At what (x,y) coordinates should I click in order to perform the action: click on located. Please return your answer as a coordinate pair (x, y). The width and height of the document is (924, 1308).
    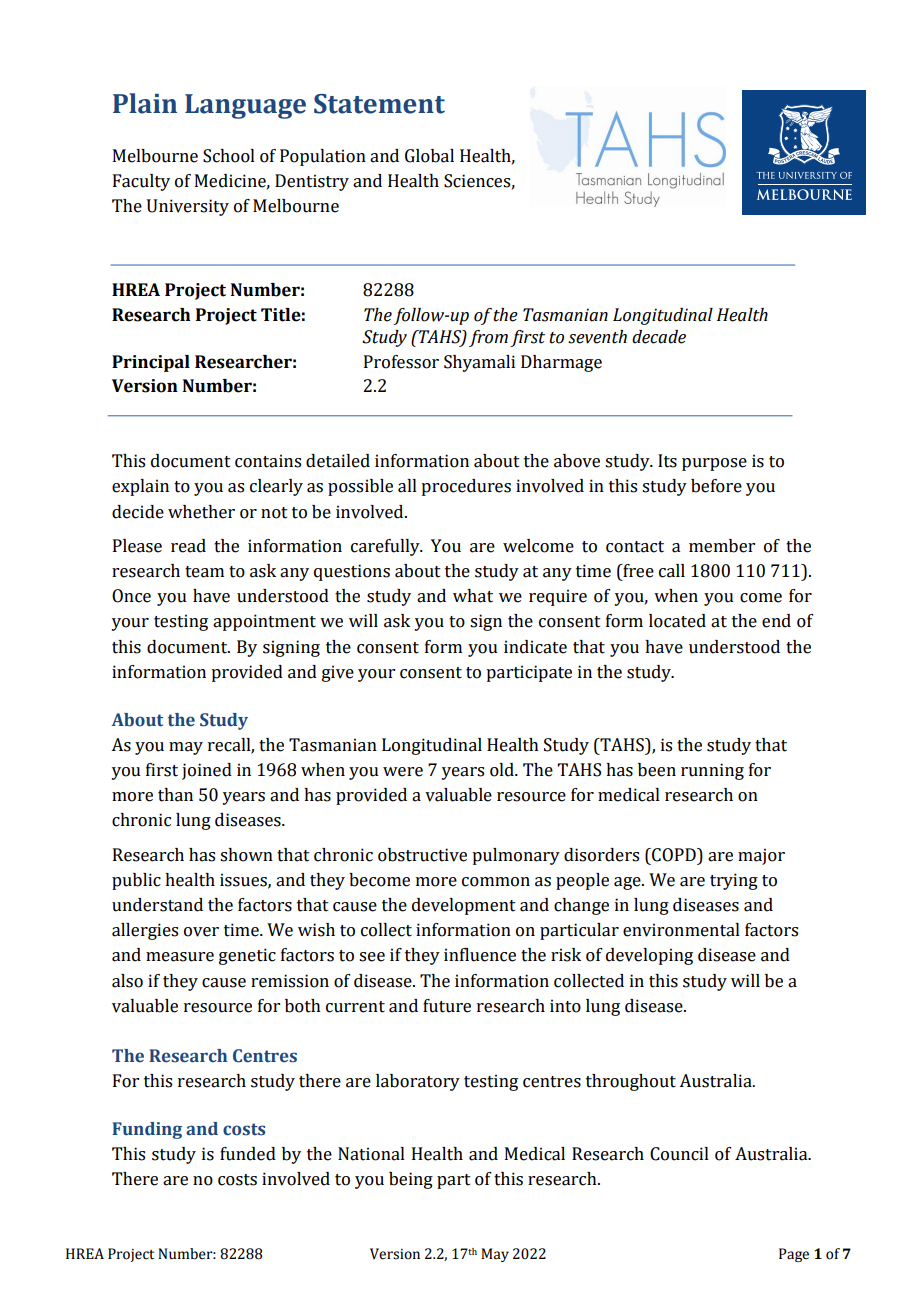
    Looking at the image, I should click on (677, 621).
